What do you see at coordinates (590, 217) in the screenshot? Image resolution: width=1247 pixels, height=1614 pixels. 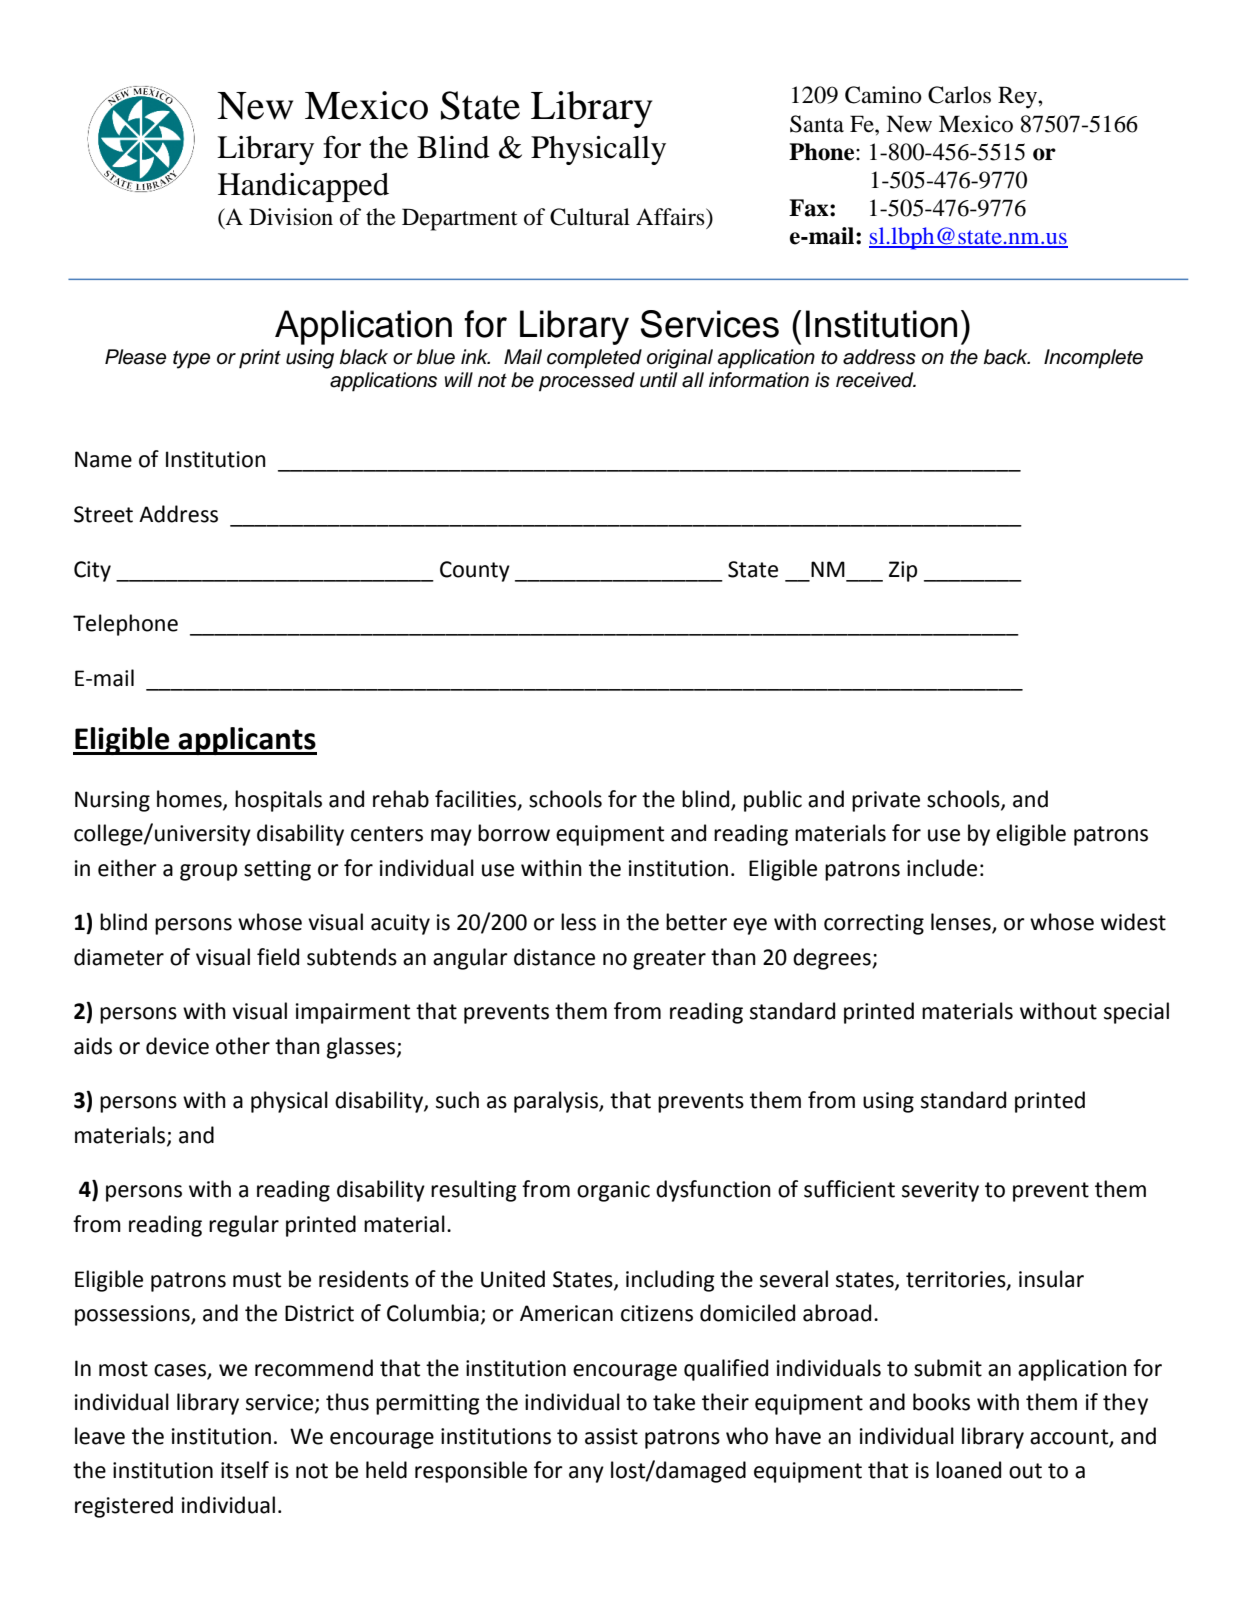 I see `Cultural` at bounding box center [590, 217].
